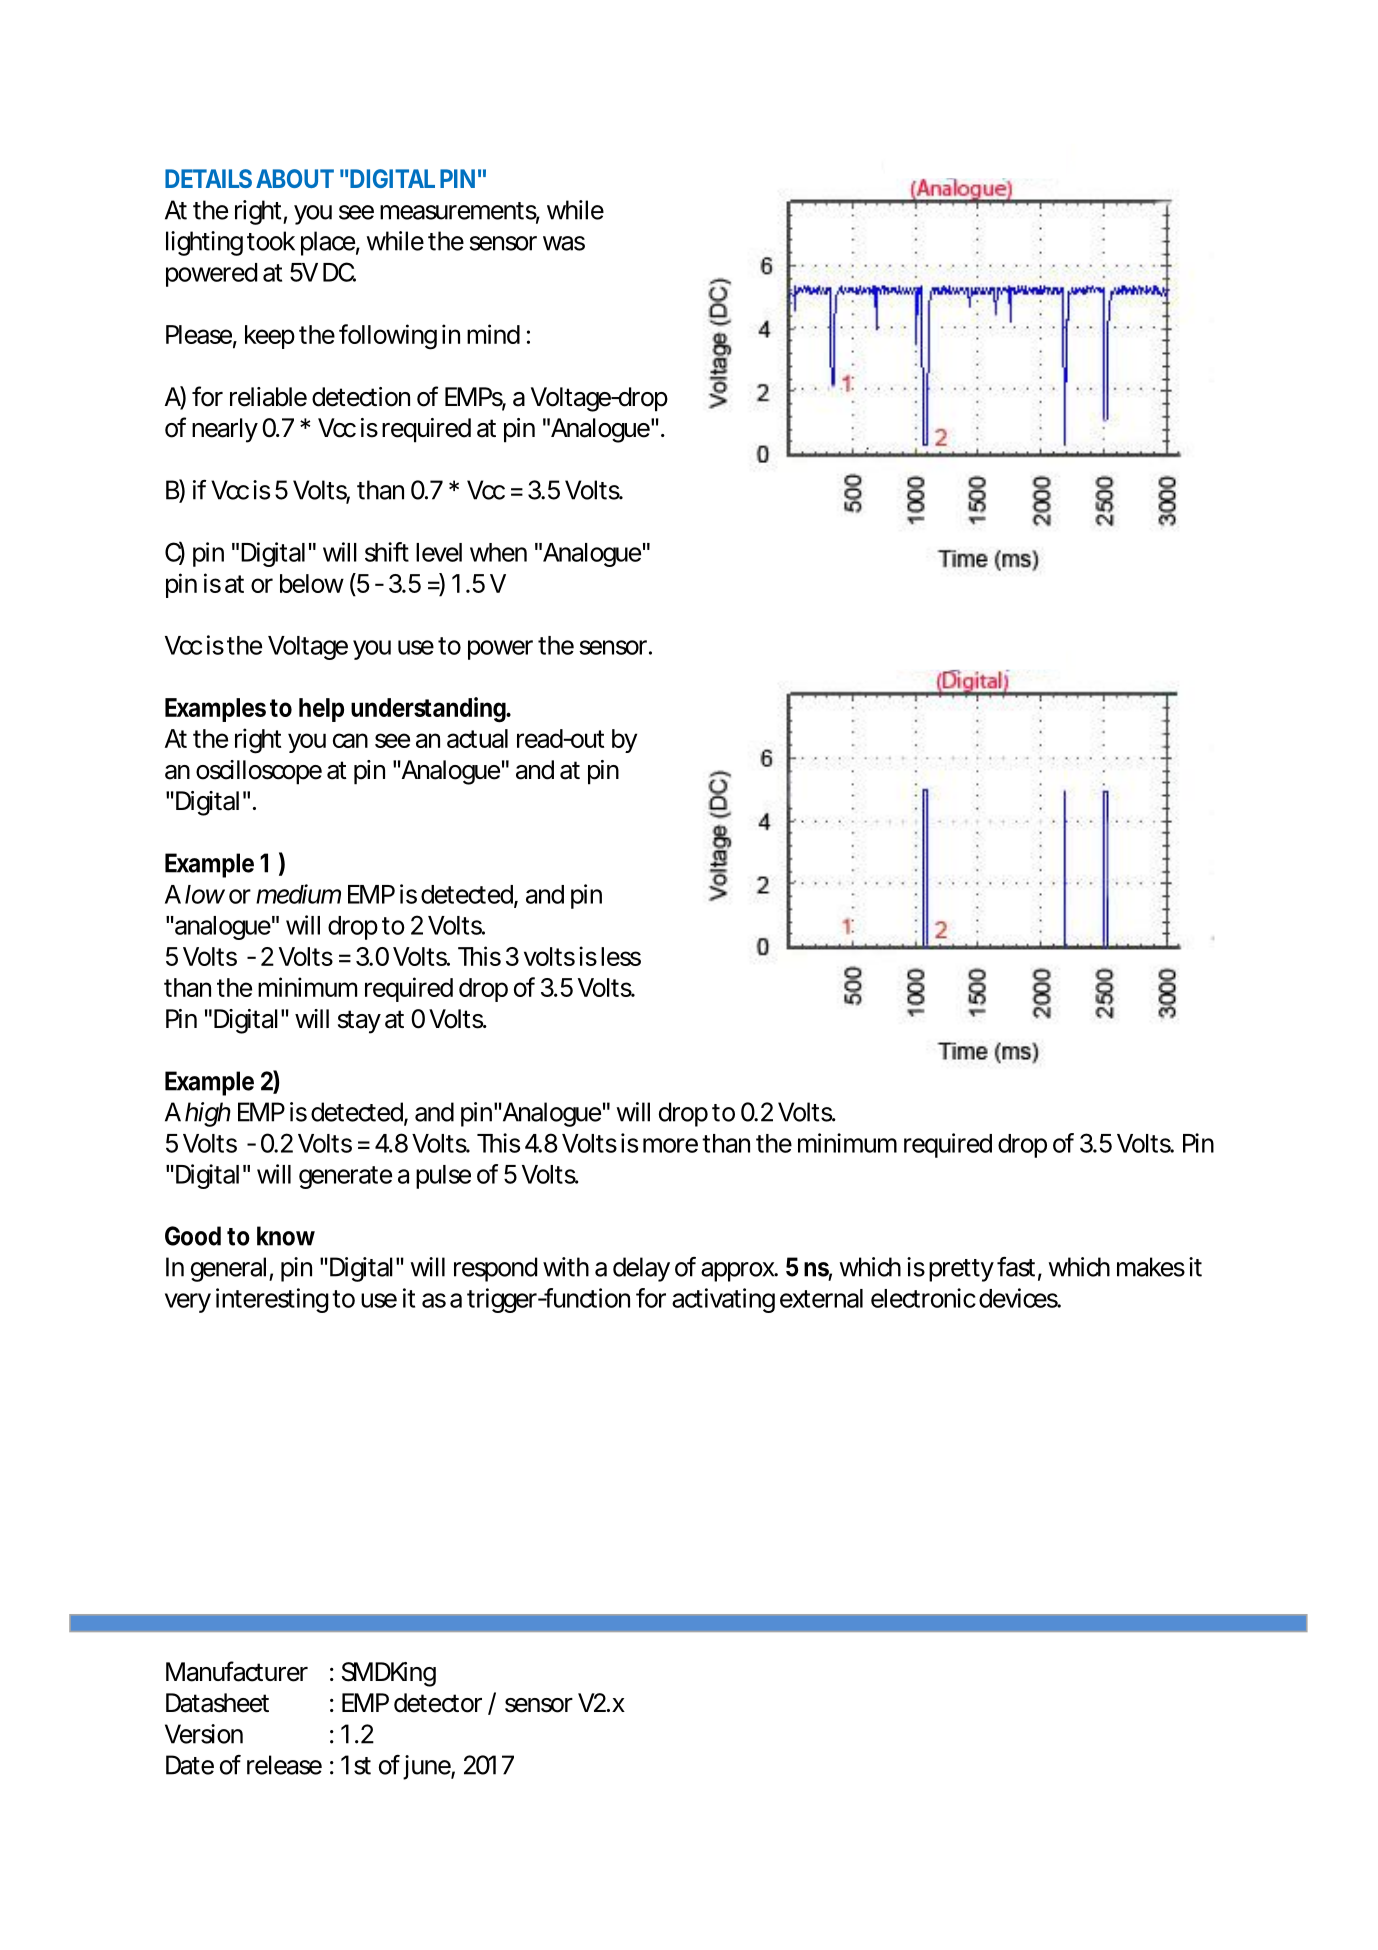  I want to click on help, so click(321, 710).
